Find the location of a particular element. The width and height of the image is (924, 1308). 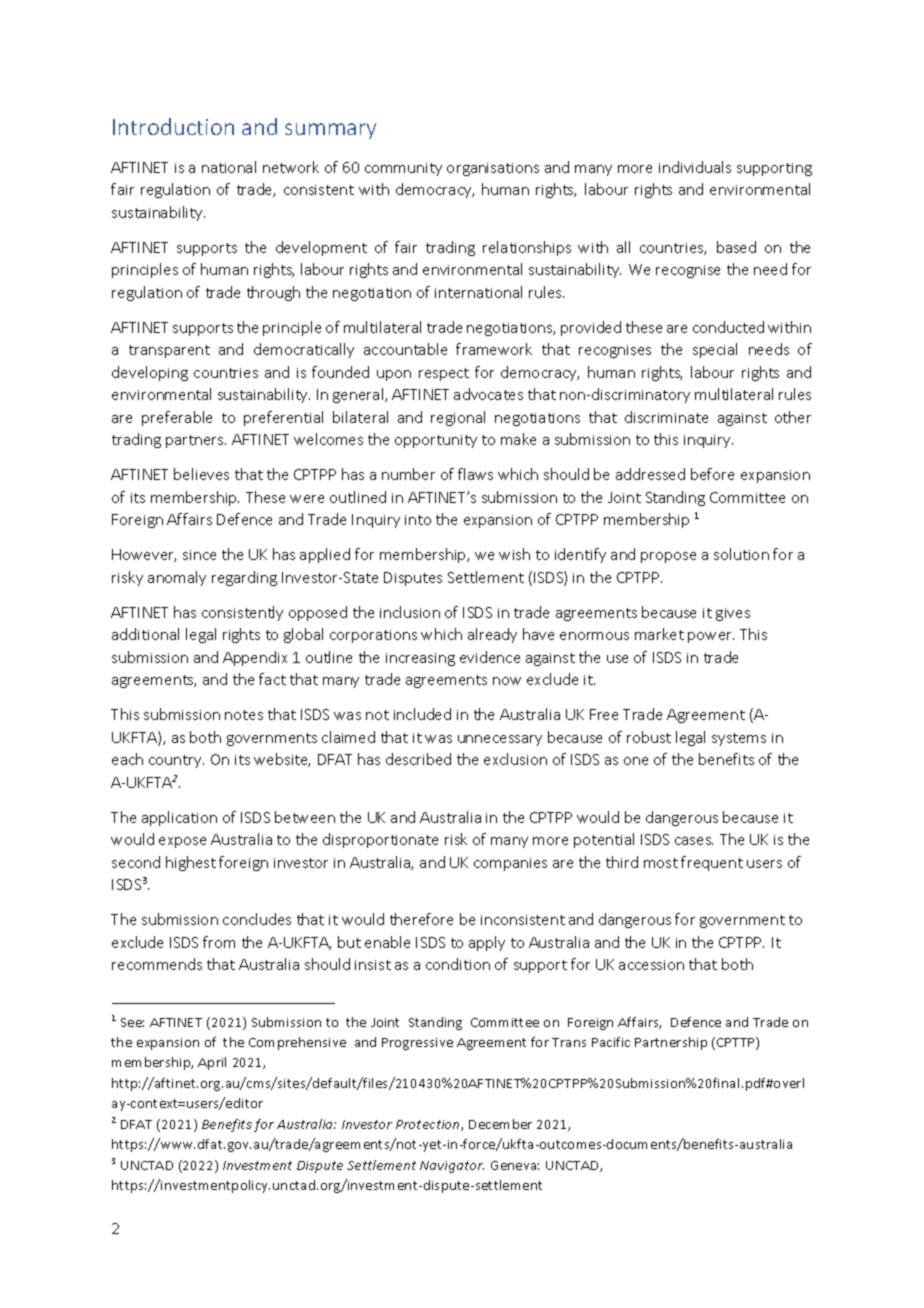

Pacific is located at coordinates (611, 1042).
